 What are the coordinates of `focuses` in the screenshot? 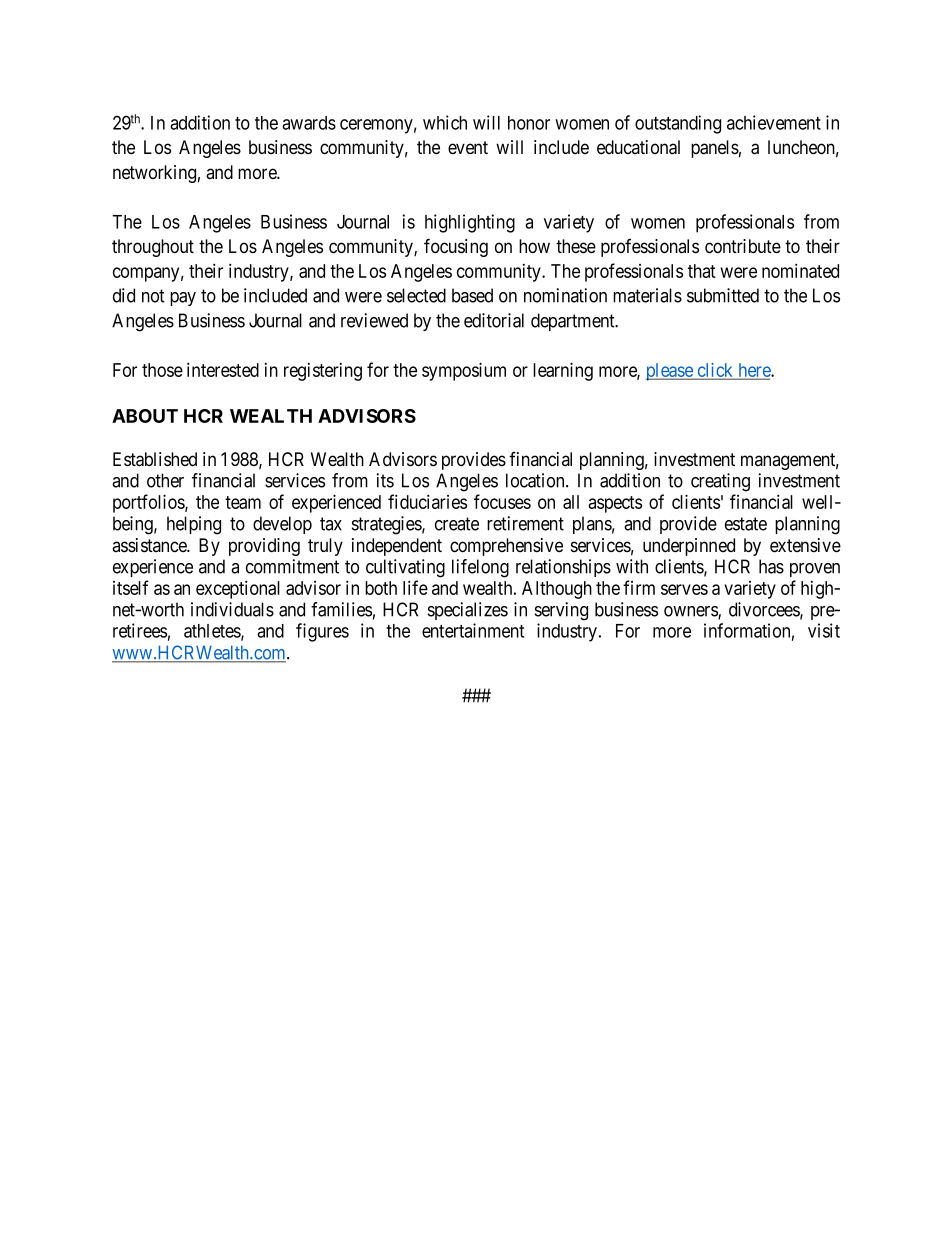 It's located at (502, 501).
